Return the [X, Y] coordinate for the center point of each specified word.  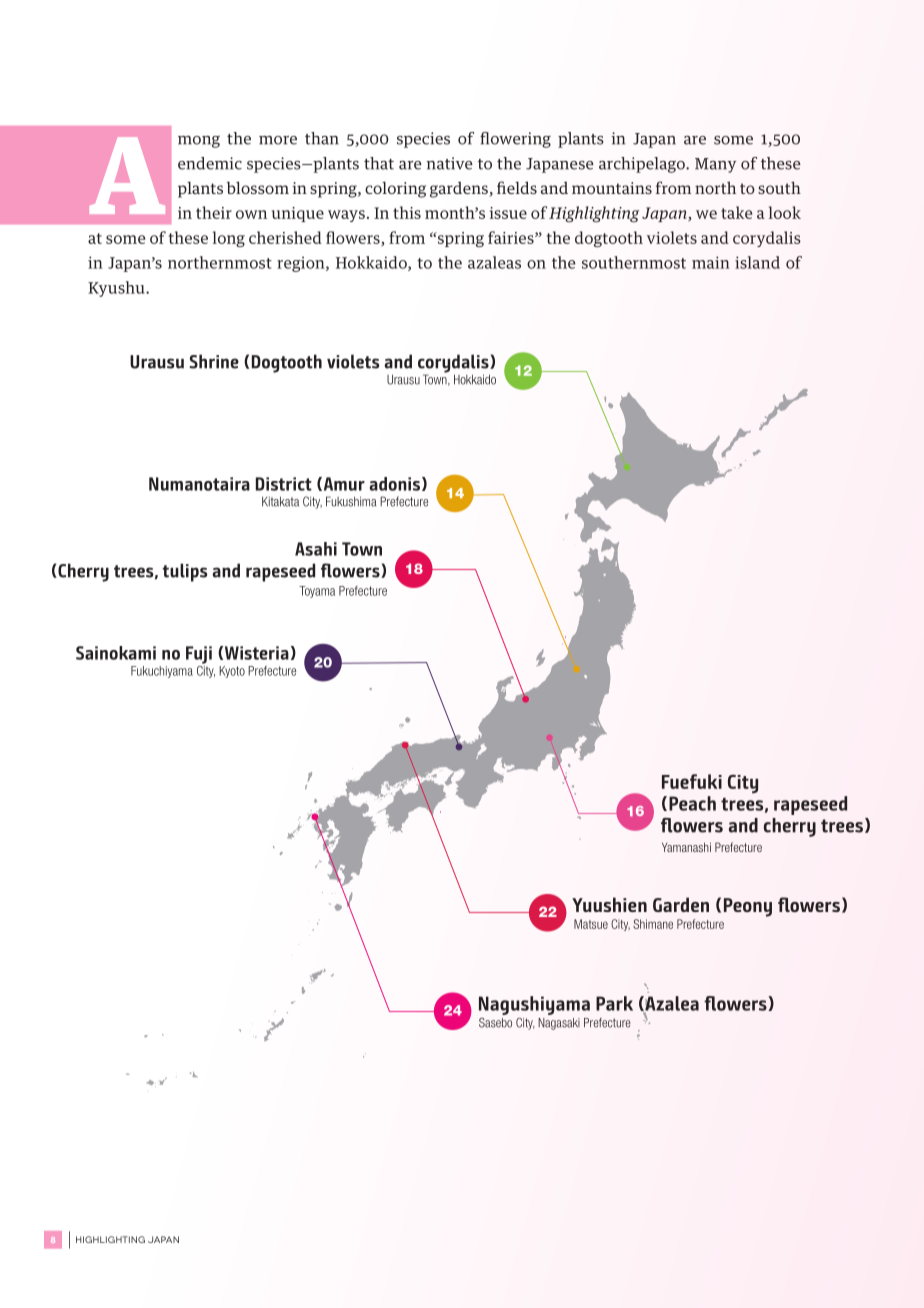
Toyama [317, 592]
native [449, 163]
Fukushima [351, 501]
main [711, 262]
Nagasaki [559, 1024]
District [284, 484]
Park [614, 1003]
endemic [210, 163]
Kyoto [232, 672]
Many [715, 165]
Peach [692, 803]
